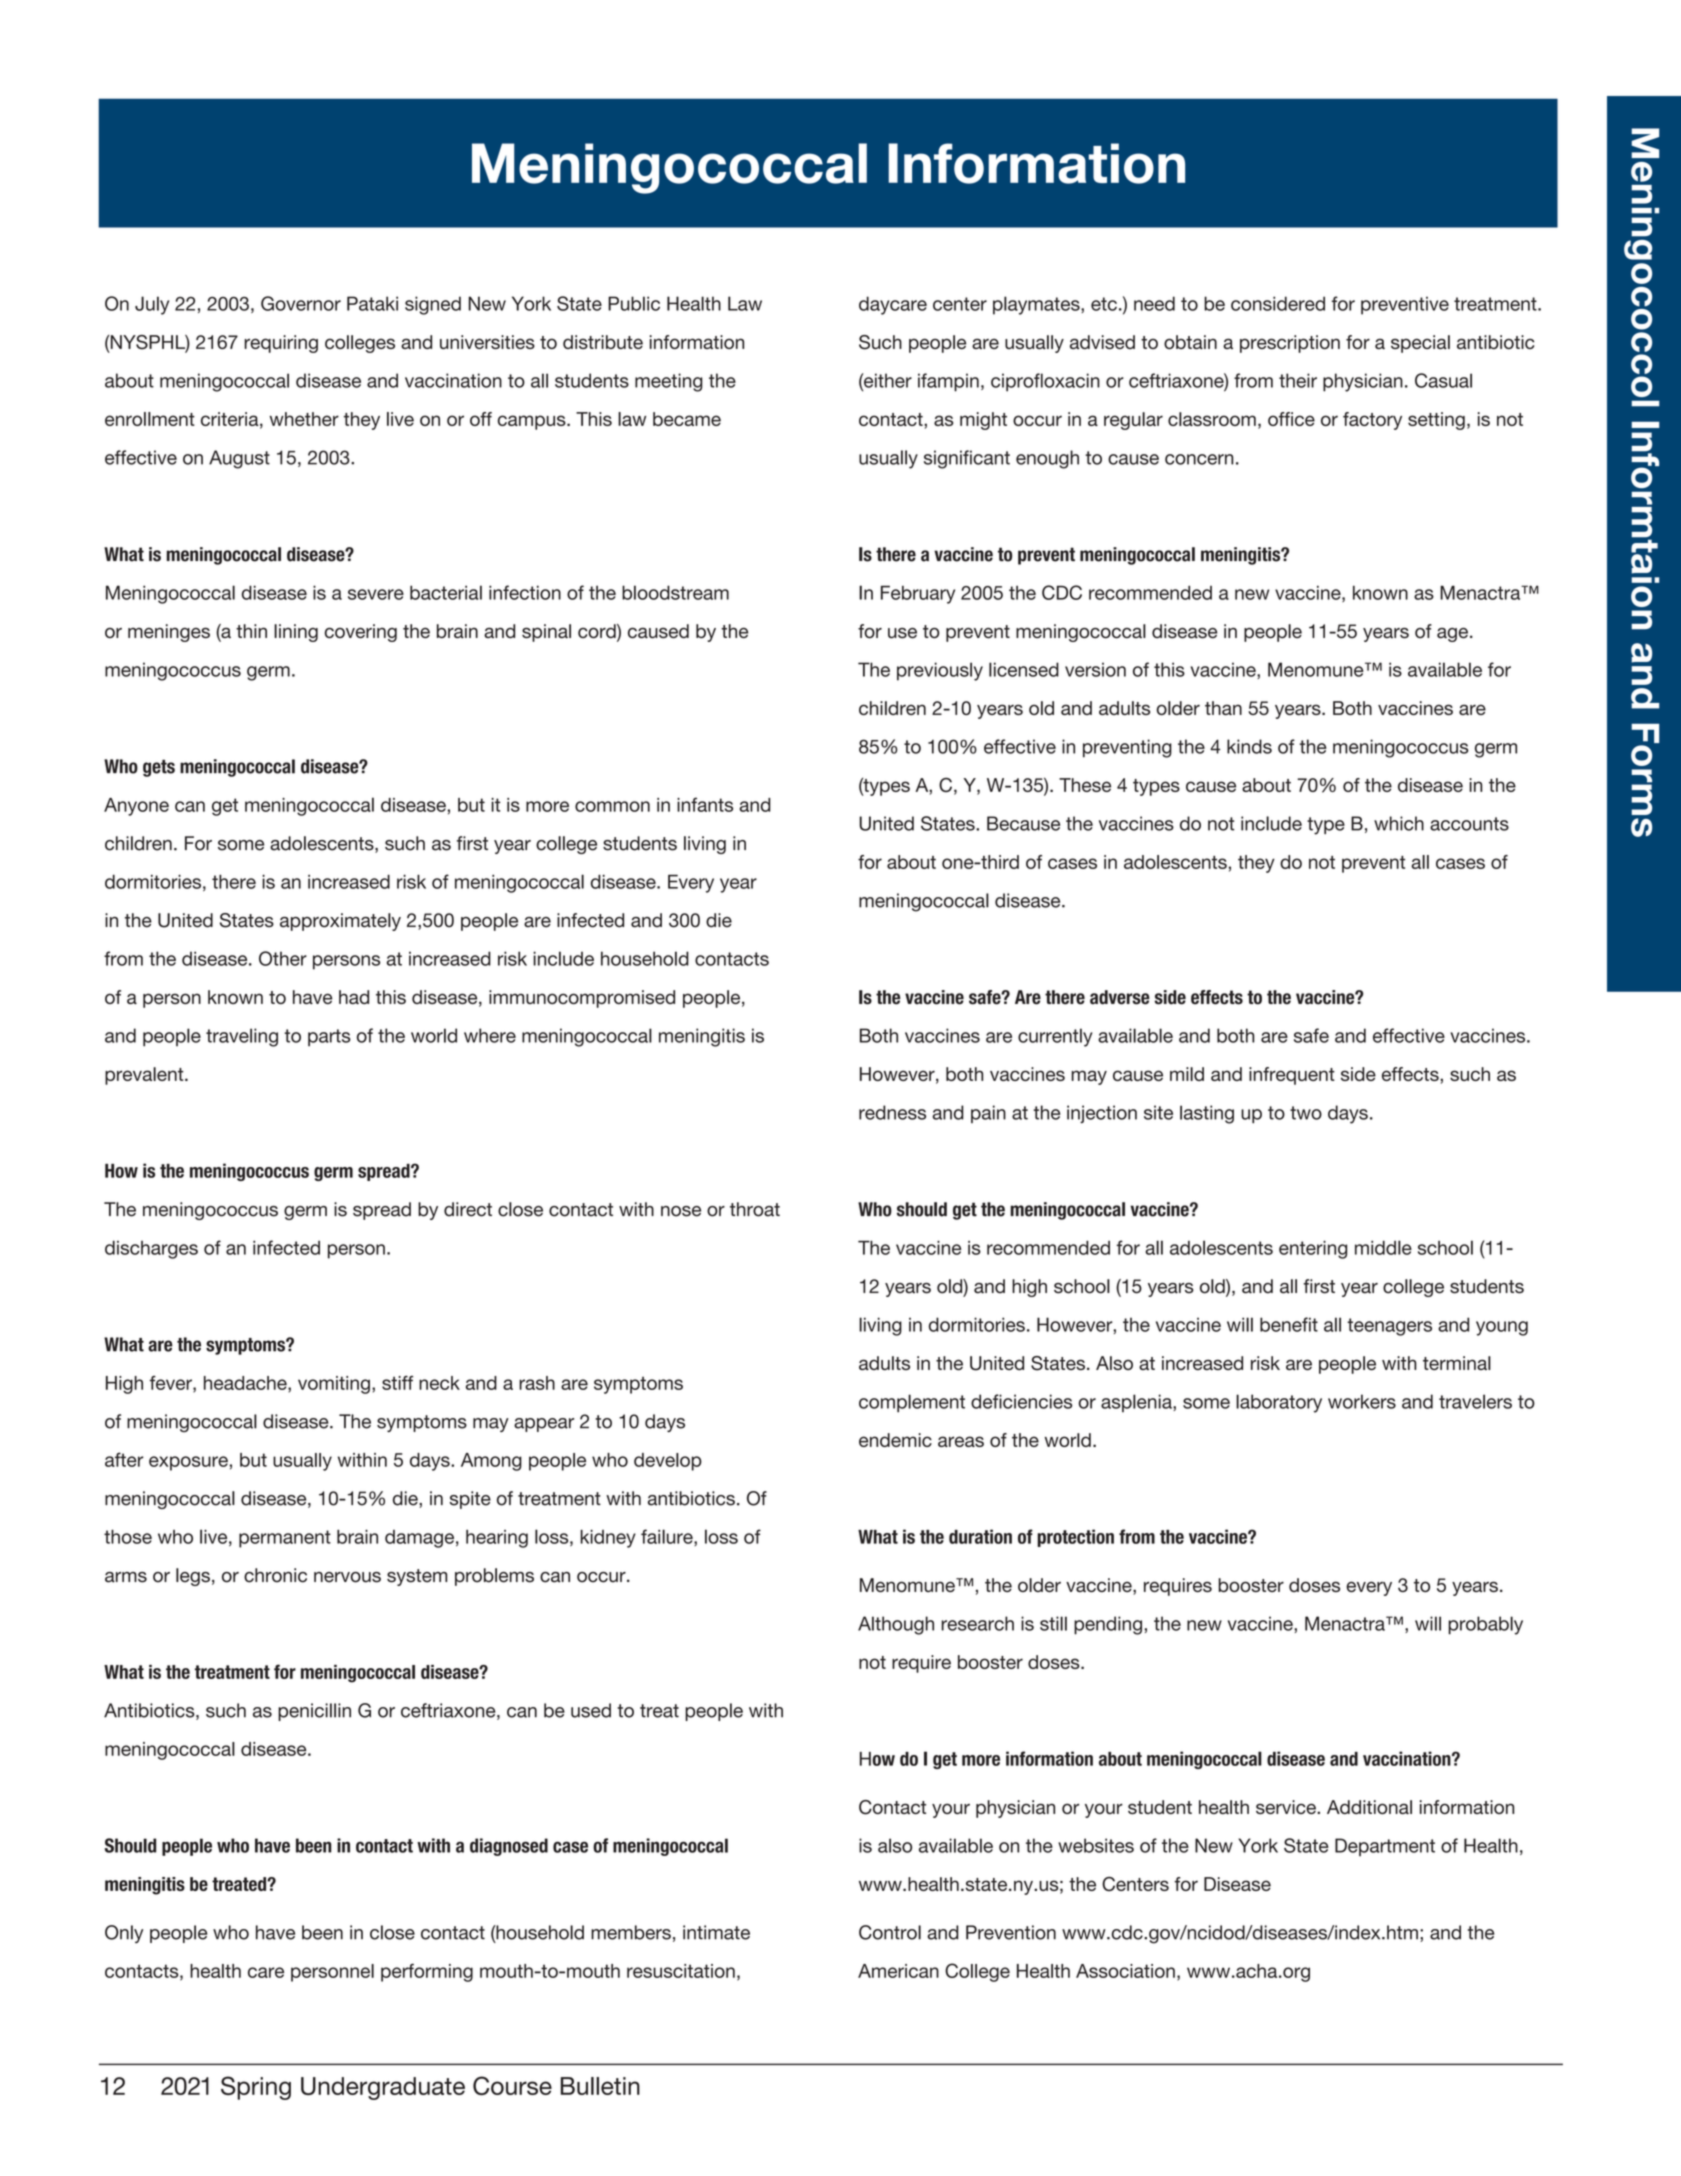  What do you see at coordinates (1313, 1250) in the page?
I see `entering` at bounding box center [1313, 1250].
